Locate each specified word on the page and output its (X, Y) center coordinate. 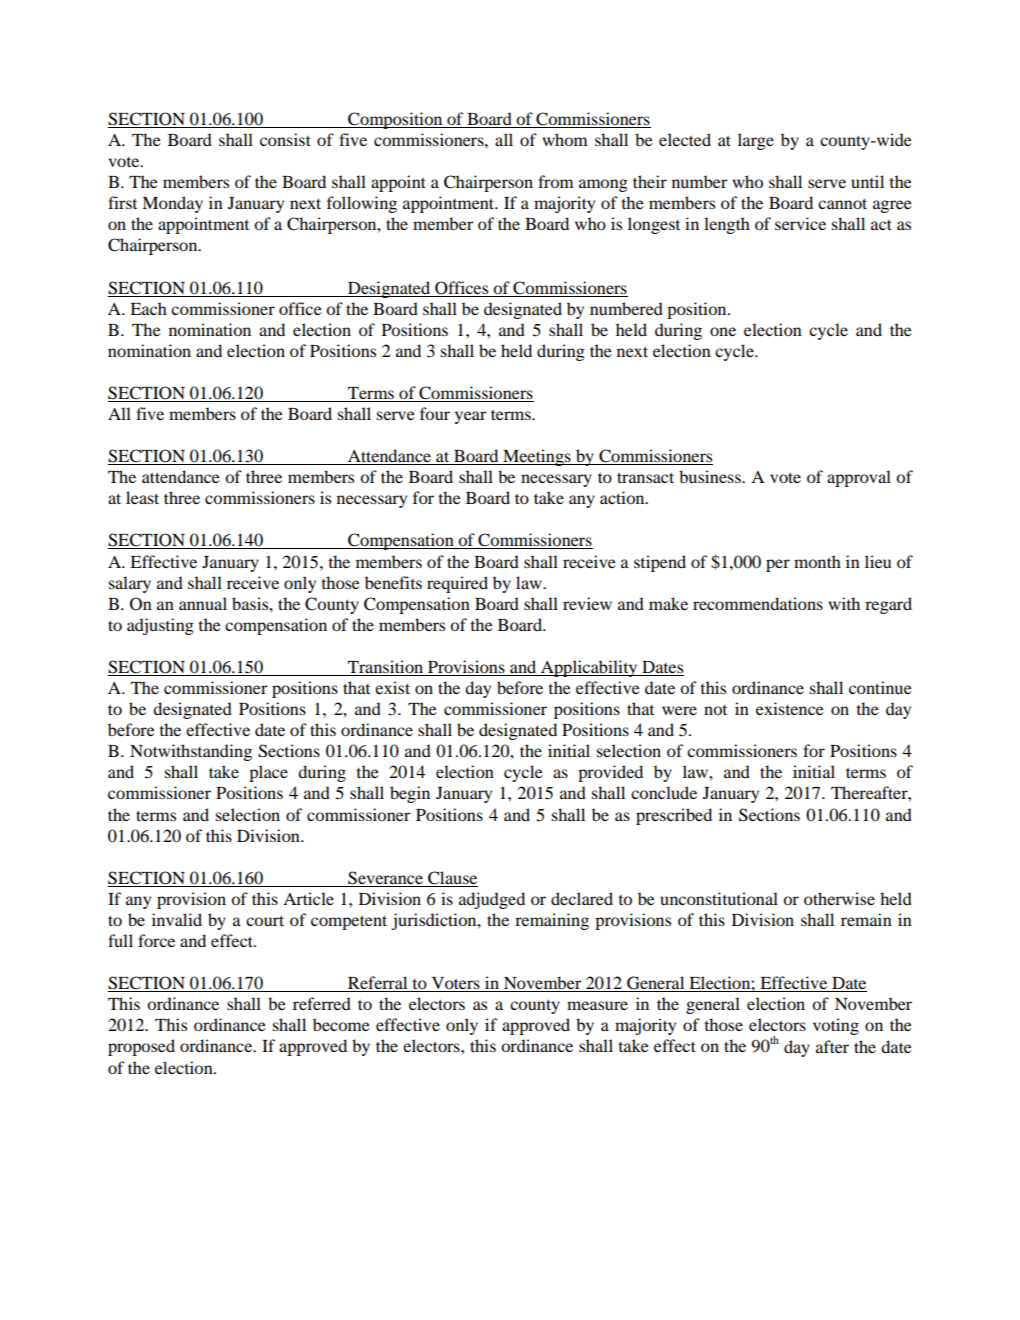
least (142, 497)
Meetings (537, 457)
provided (610, 773)
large (756, 141)
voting (836, 1026)
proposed (141, 1047)
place (268, 773)
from (555, 181)
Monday (172, 204)
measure (597, 1005)
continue (880, 687)
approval (859, 478)
